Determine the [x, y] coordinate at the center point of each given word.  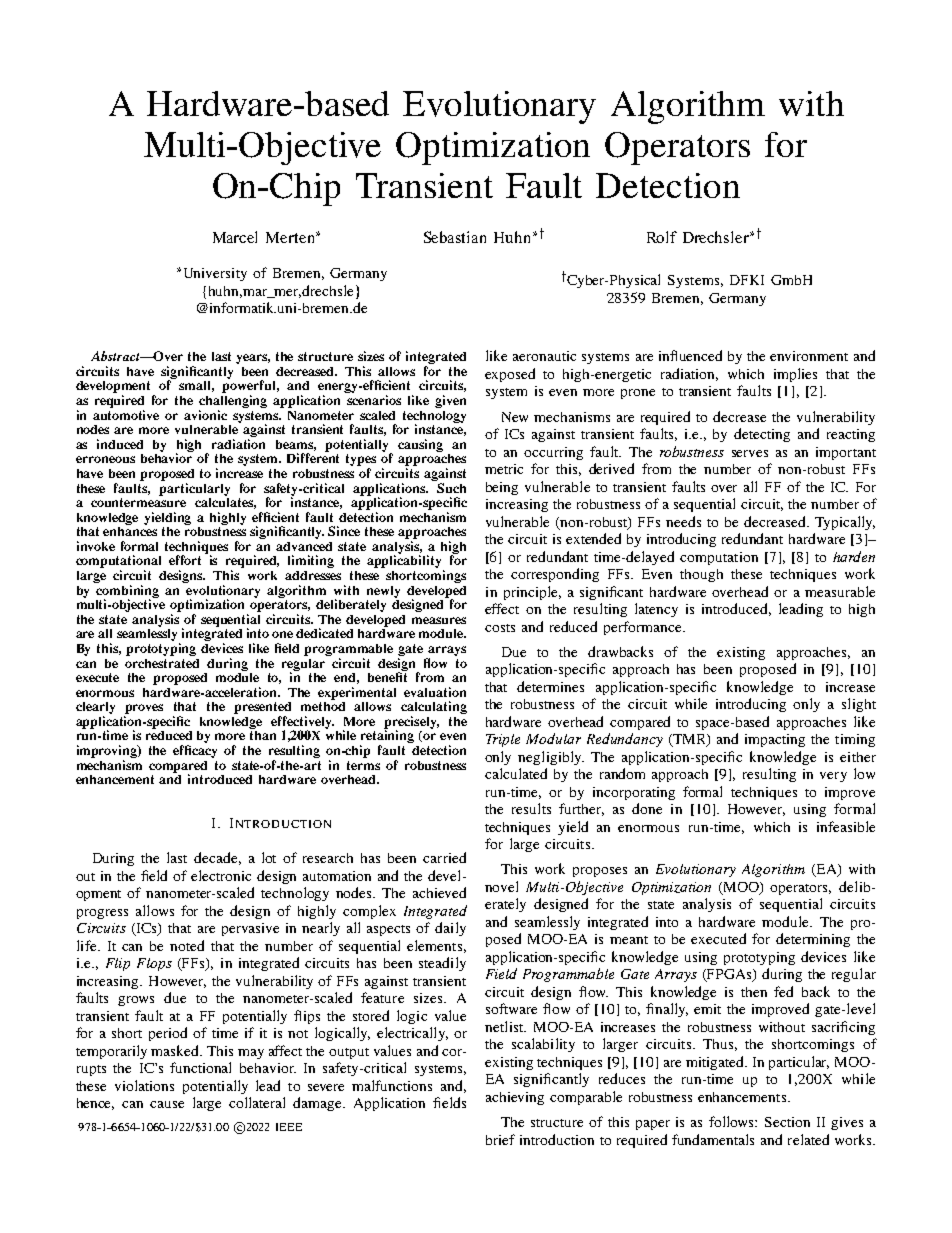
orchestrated [162, 663]
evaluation [435, 692]
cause [167, 1104]
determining [813, 940]
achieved [439, 892]
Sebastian [455, 237]
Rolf [662, 237]
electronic [221, 875]
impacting [775, 740]
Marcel [235, 237]
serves [750, 453]
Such [450, 486]
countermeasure [138, 502]
